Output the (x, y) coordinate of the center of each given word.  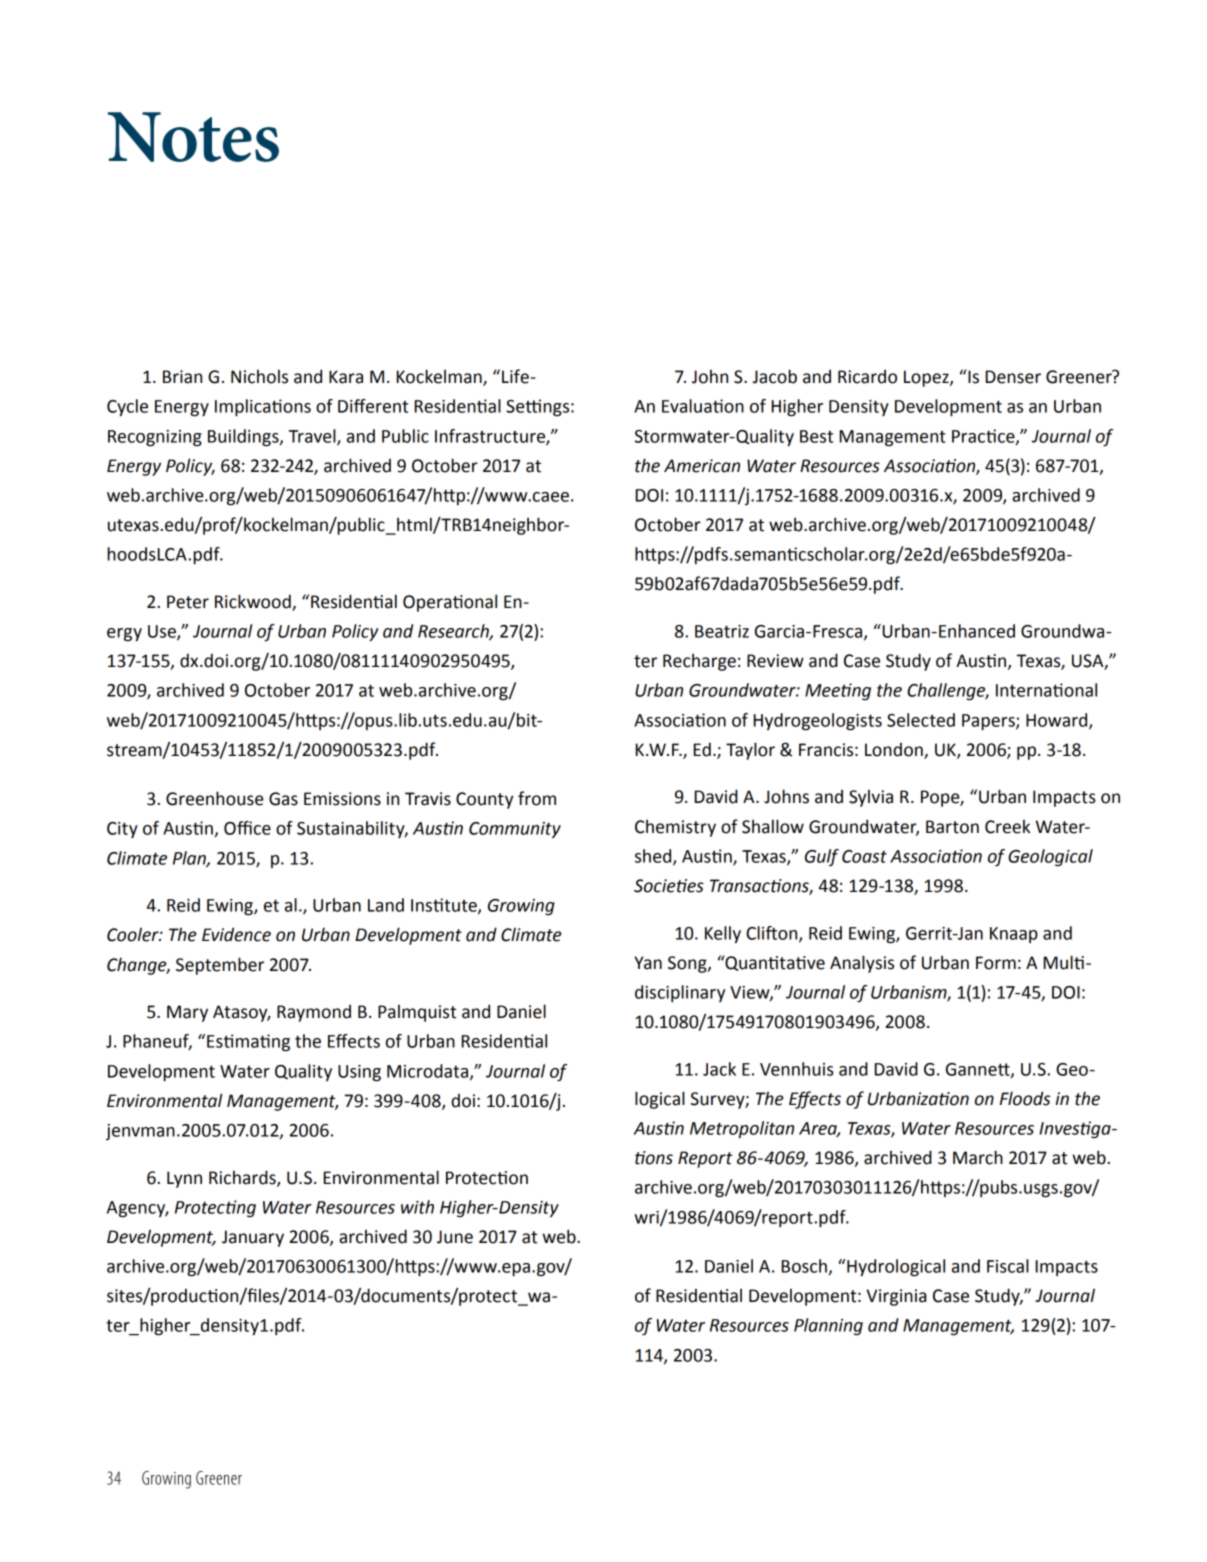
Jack (719, 1069)
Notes (193, 137)
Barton (952, 827)
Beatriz (722, 631)
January (253, 1238)
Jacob (774, 376)
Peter (188, 602)
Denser (1013, 377)
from (537, 798)
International (1046, 690)
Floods (1025, 1098)
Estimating (248, 1043)
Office (247, 828)
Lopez (927, 378)
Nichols (259, 376)
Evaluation (703, 406)
